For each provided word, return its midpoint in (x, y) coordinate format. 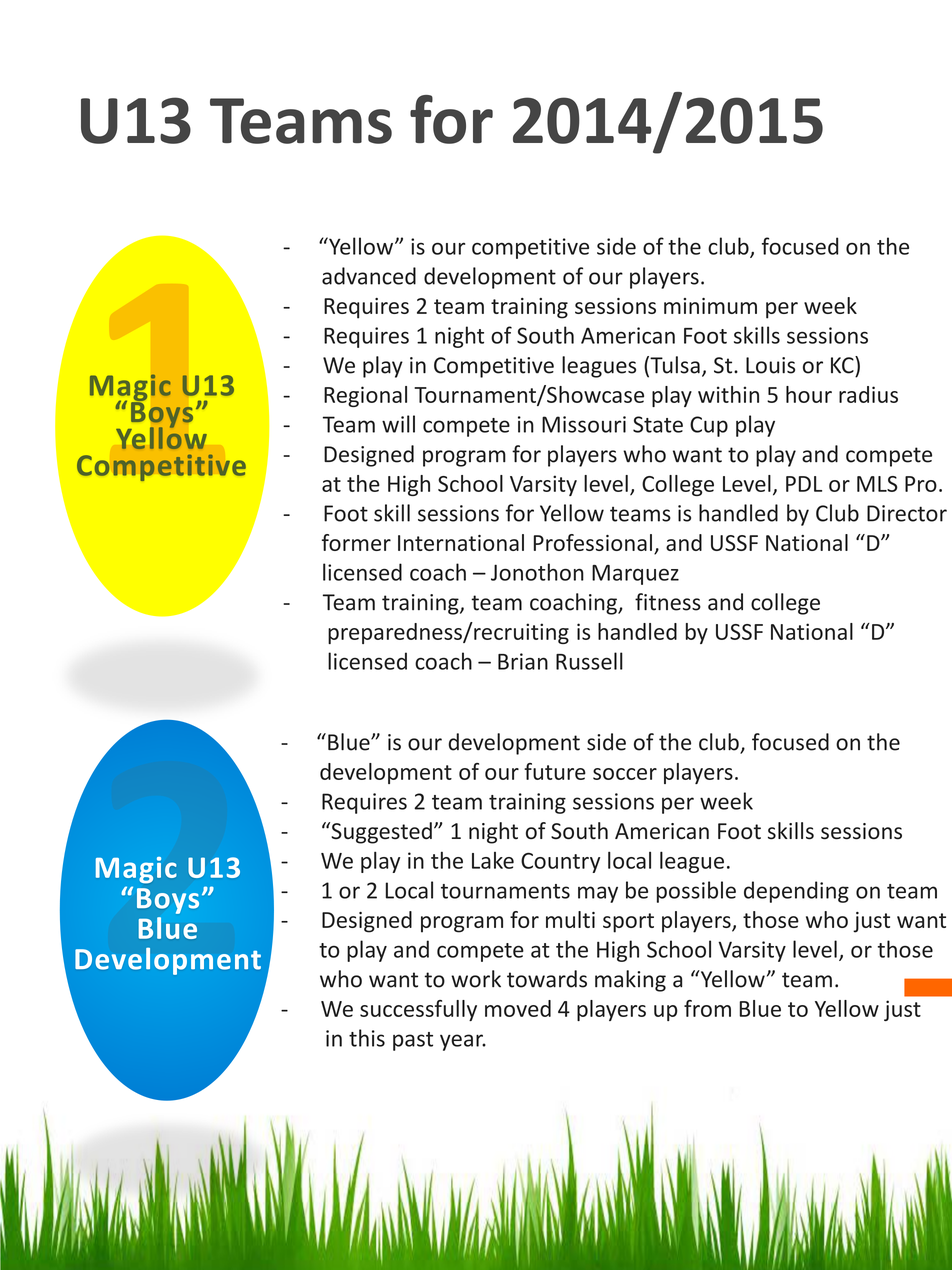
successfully (418, 1010)
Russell (589, 661)
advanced (369, 276)
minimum (710, 306)
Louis (770, 365)
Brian (523, 661)
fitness (668, 602)
